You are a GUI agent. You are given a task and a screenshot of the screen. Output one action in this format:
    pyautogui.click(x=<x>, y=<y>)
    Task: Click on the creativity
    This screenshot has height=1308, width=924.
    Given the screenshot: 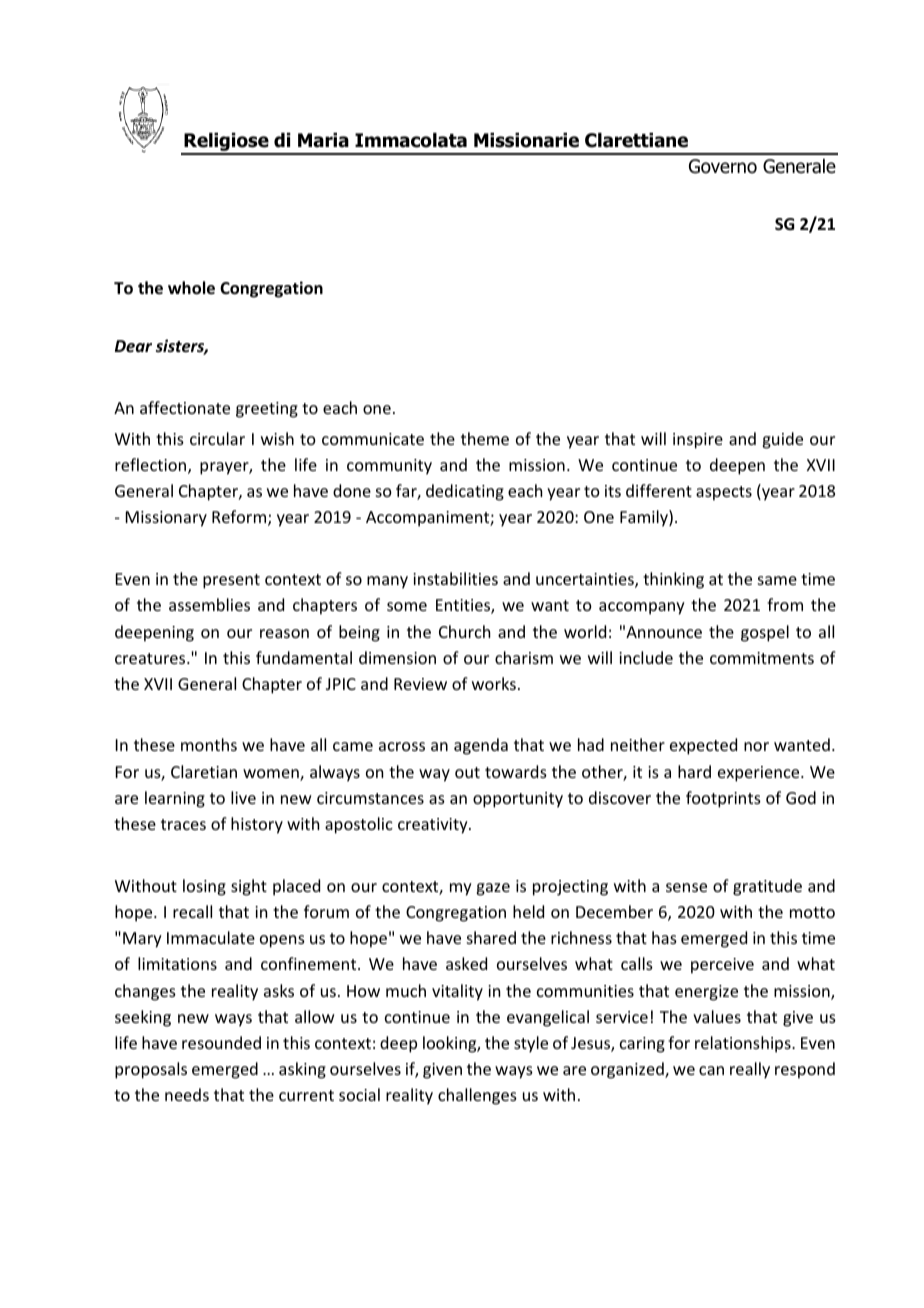 What is the action you would take?
    pyautogui.click(x=434, y=826)
